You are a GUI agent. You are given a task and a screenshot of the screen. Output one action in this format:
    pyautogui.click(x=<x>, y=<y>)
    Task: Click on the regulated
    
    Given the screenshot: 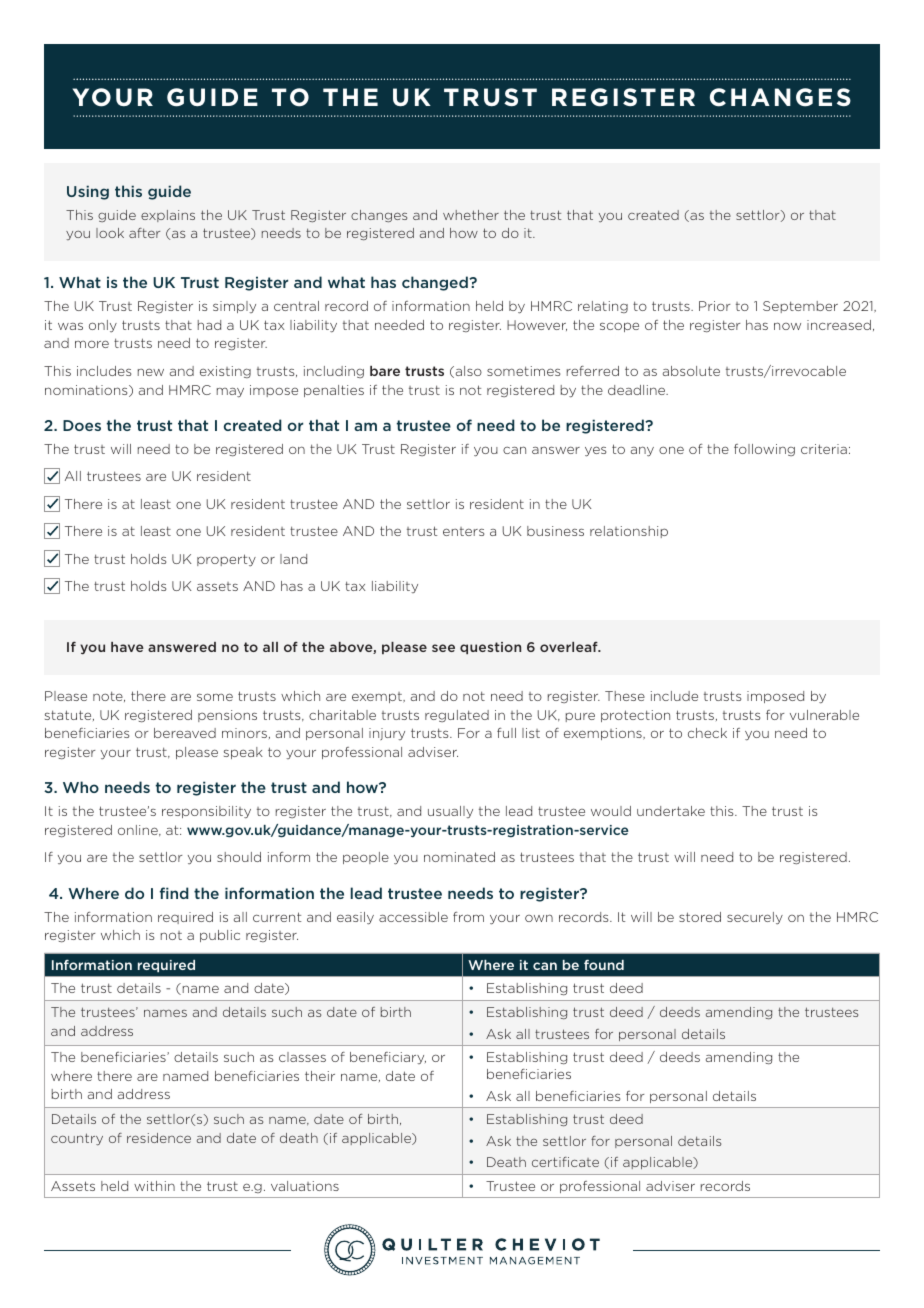 What is the action you would take?
    pyautogui.click(x=457, y=716)
